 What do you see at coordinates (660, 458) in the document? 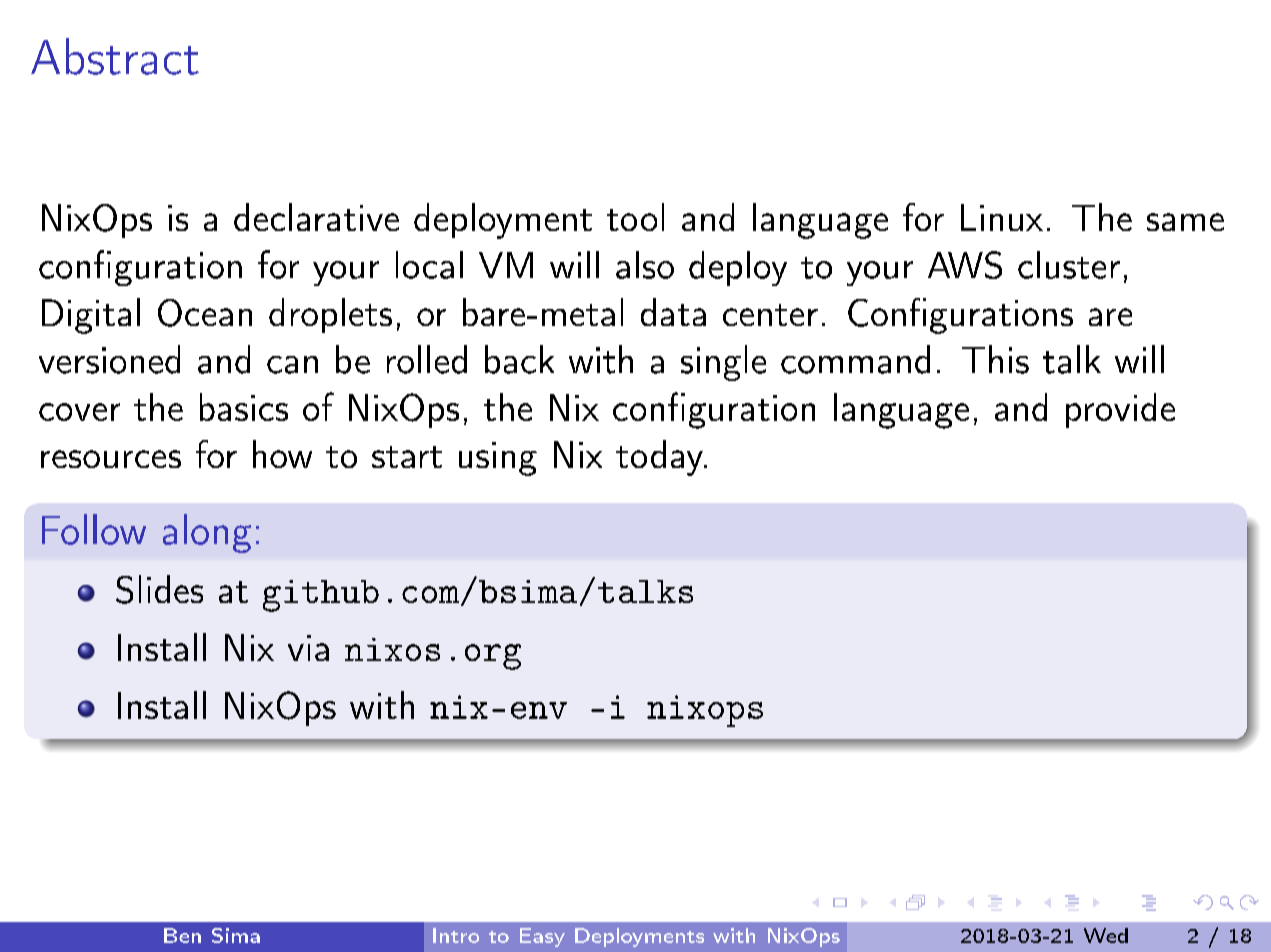
I see `today` at bounding box center [660, 458].
